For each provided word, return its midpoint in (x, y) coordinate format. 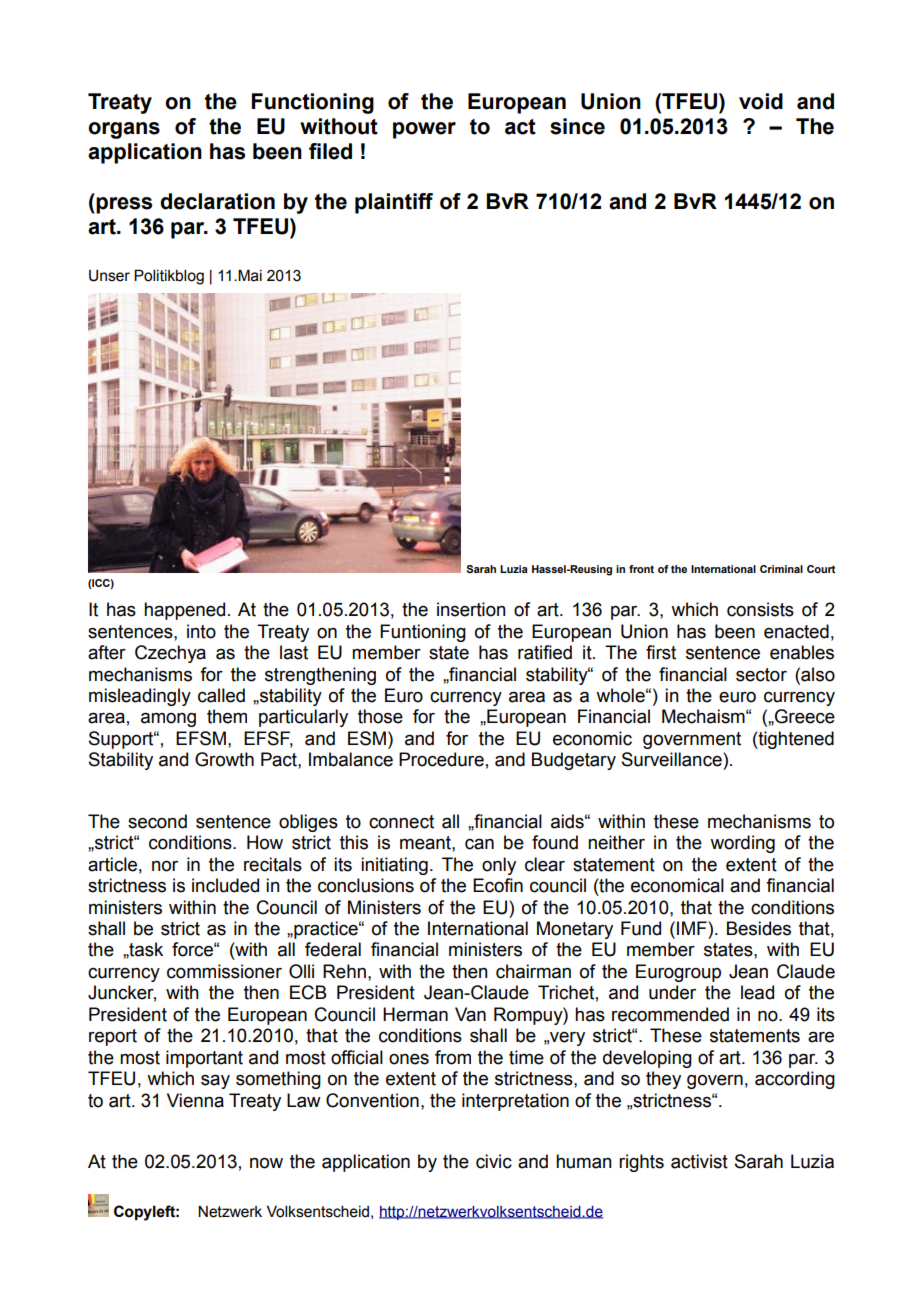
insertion (471, 609)
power (424, 130)
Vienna (195, 1100)
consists (760, 609)
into (201, 631)
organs (124, 130)
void (761, 101)
